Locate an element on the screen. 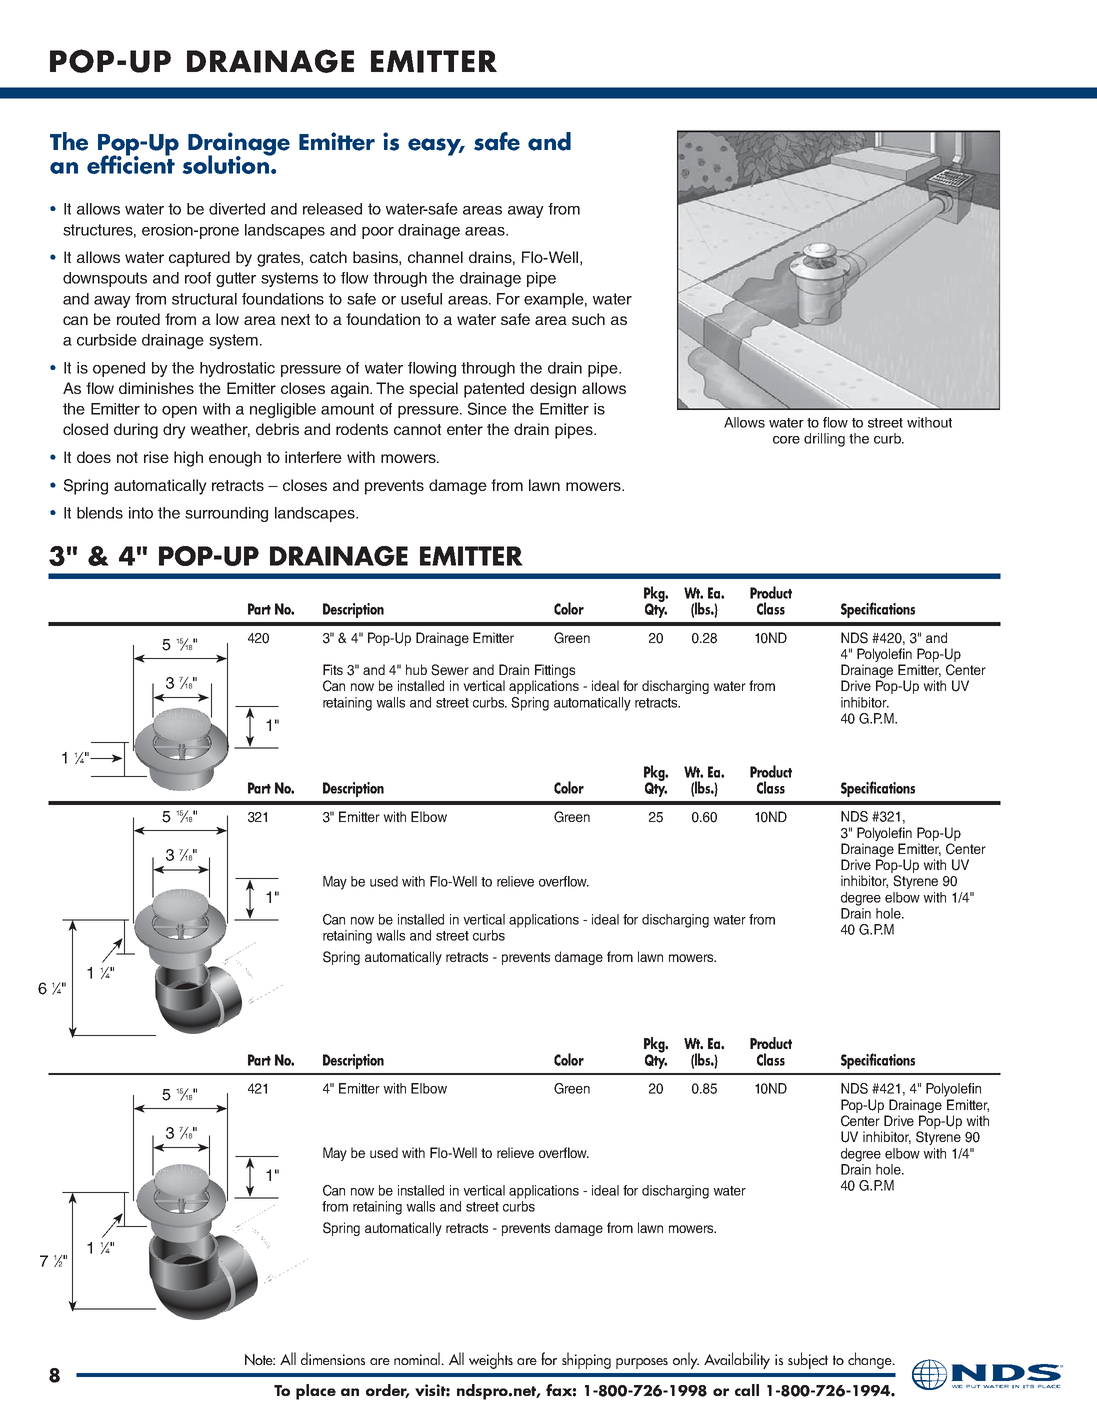  weights is located at coordinates (491, 1360).
